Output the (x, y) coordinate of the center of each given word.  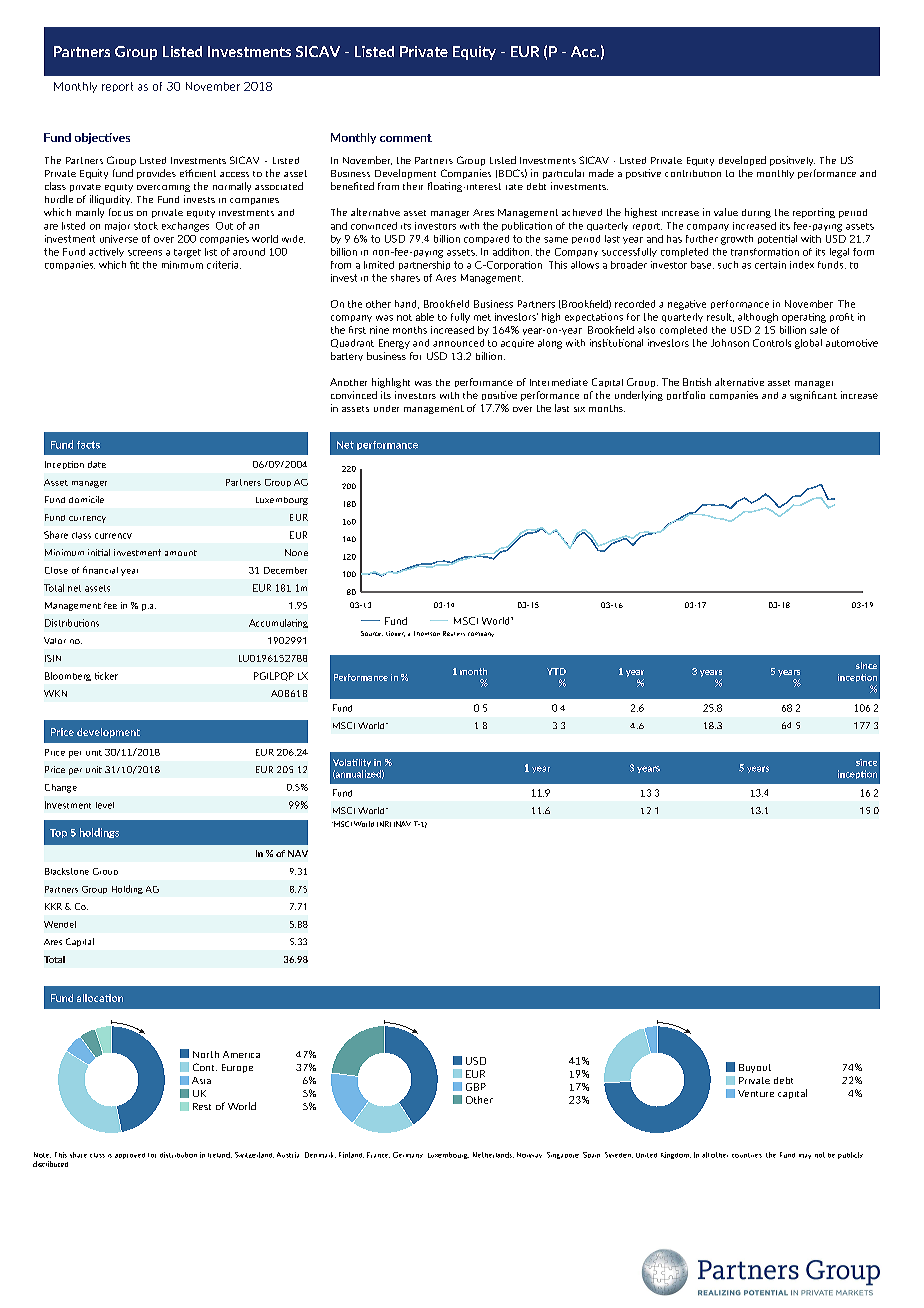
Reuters (454, 633)
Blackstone (67, 871)
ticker (106, 676)
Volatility (352, 763)
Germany (408, 1155)
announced (458, 343)
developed (742, 161)
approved (130, 1156)
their (413, 186)
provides (156, 174)
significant (813, 396)
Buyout (755, 1068)
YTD (556, 671)
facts (88, 445)
